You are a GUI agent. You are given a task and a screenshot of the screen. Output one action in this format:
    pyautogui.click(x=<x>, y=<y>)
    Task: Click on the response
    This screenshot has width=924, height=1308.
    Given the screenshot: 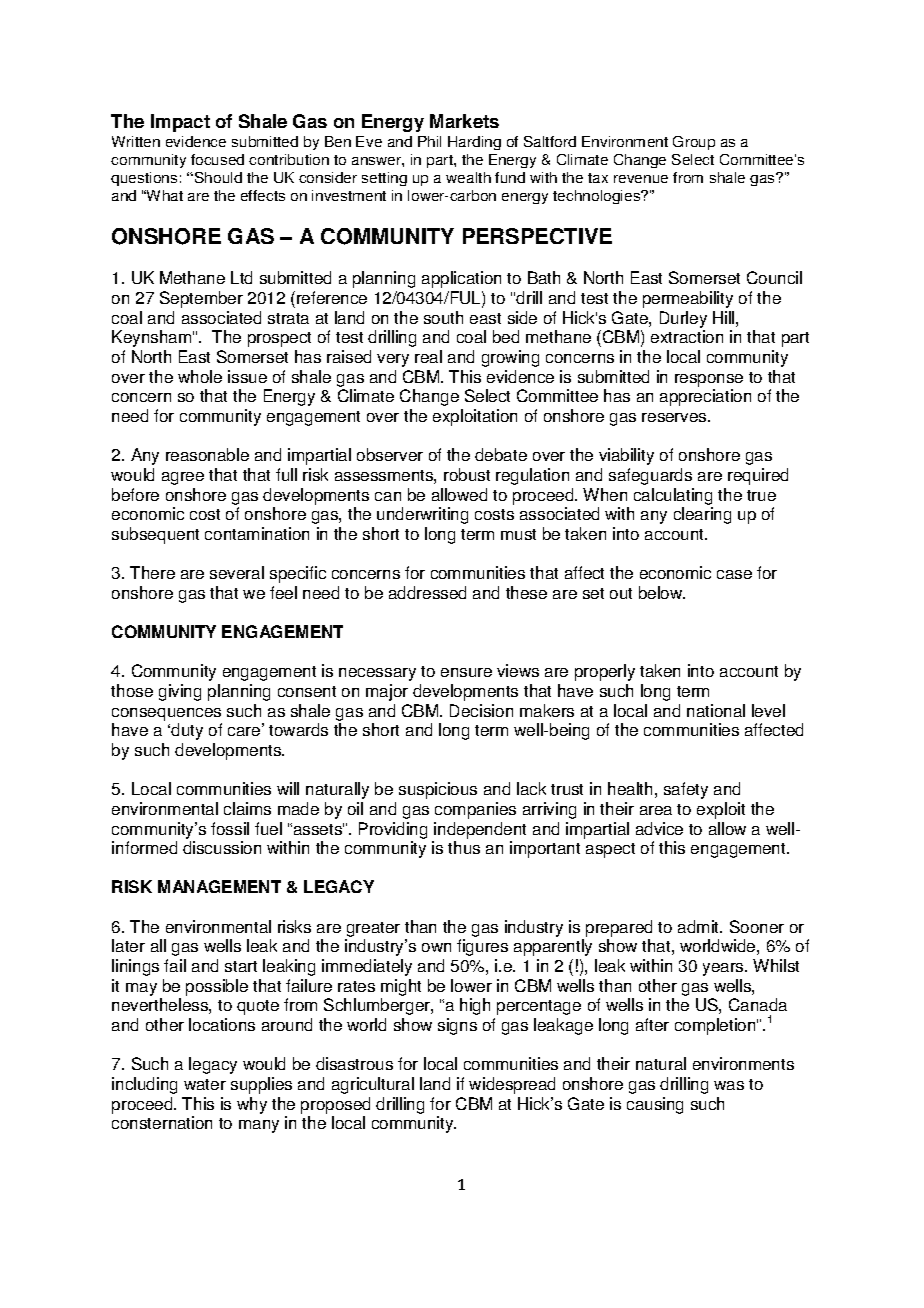 What is the action you would take?
    pyautogui.click(x=709, y=380)
